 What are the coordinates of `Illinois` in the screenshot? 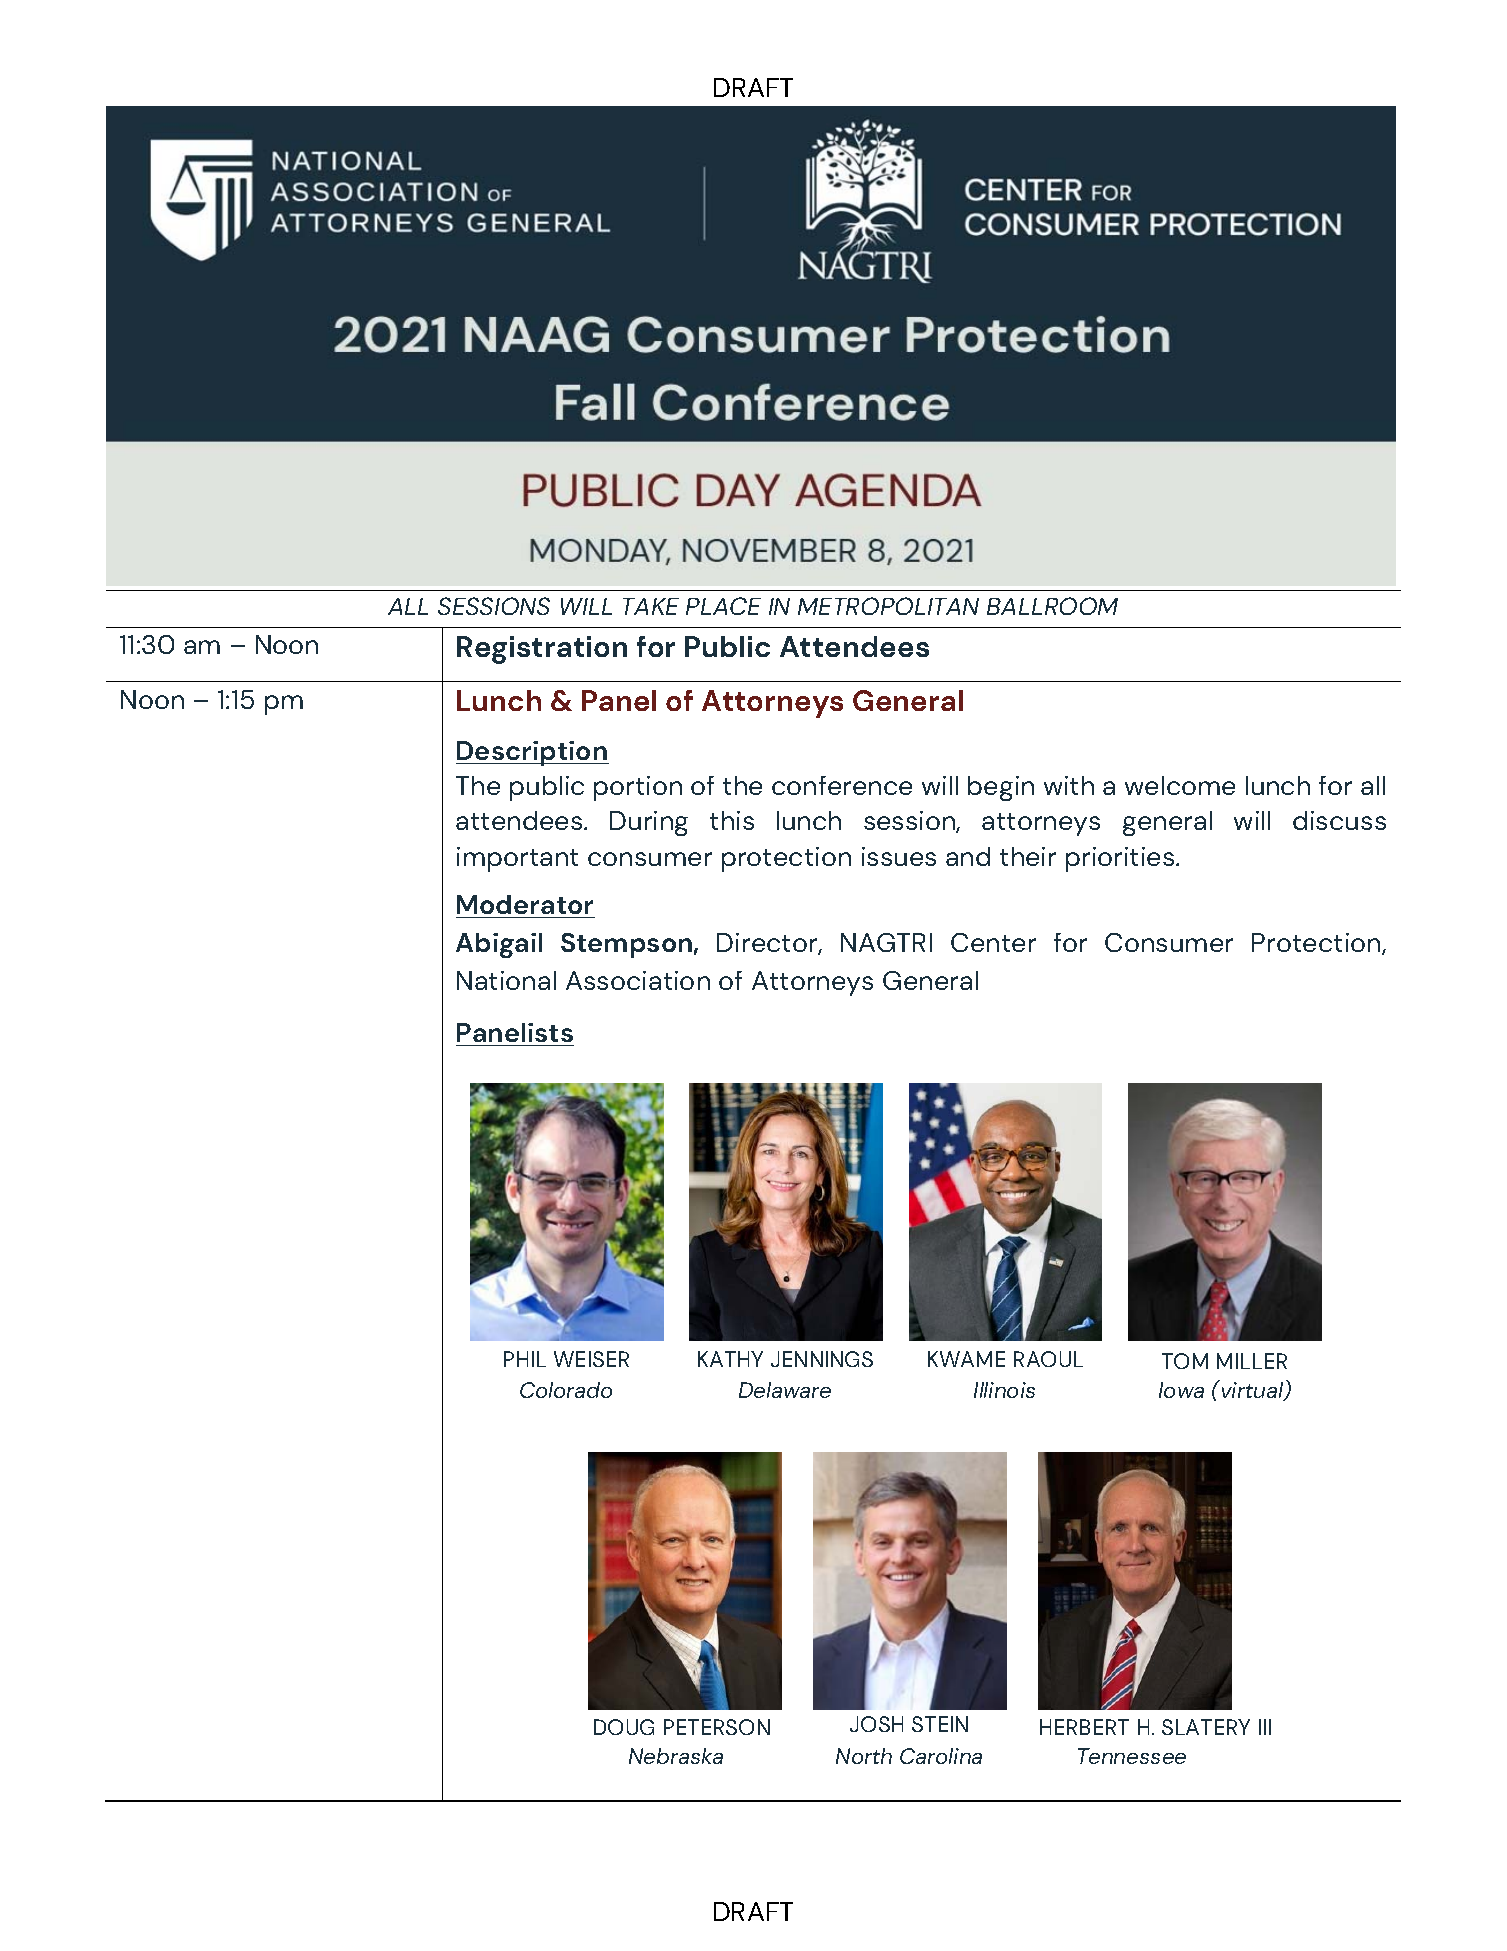 It's located at (1004, 1390).
